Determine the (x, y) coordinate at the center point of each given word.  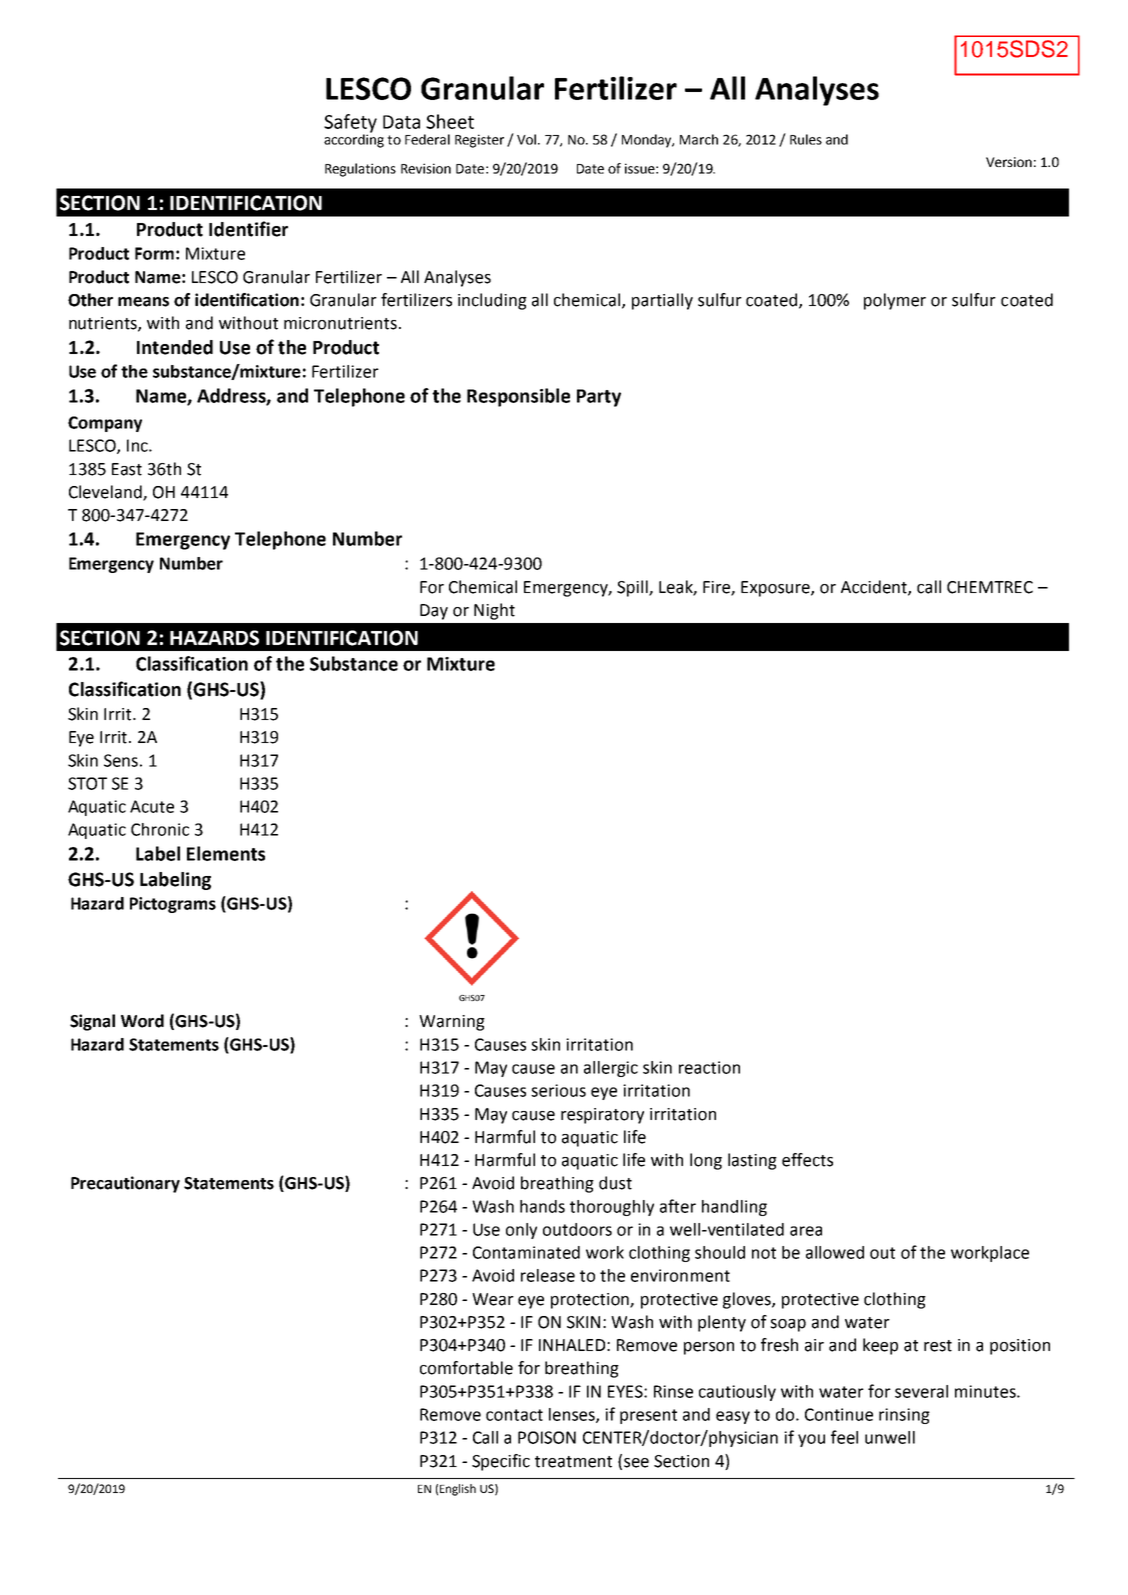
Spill (633, 588)
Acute (152, 806)
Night (494, 611)
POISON (547, 1437)
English (458, 1490)
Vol (528, 139)
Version (1009, 162)
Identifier (248, 229)
